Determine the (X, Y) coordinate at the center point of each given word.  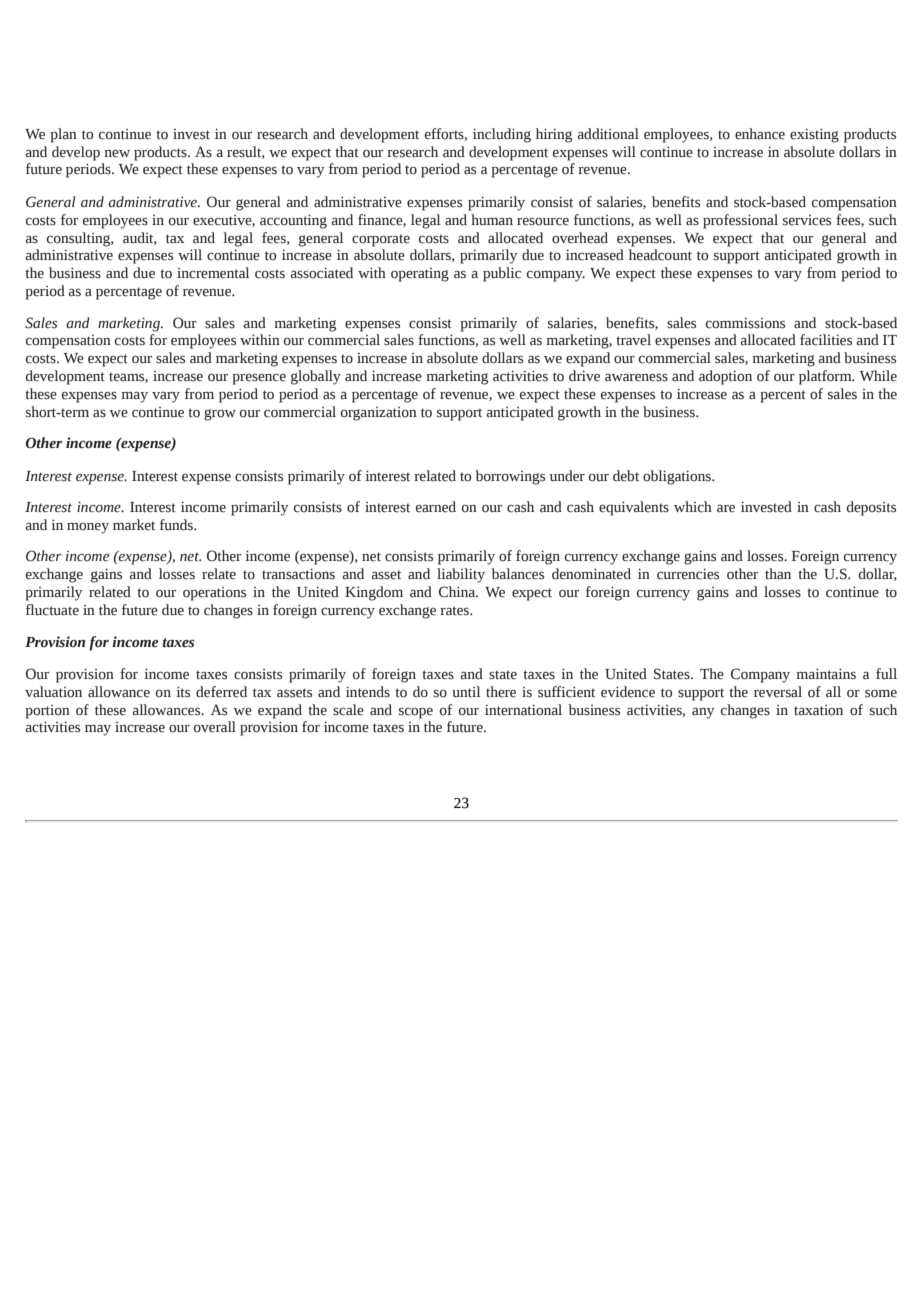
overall (215, 727)
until (466, 692)
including (502, 135)
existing (814, 135)
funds (177, 525)
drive (584, 376)
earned (436, 507)
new (117, 154)
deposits (871, 508)
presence (259, 379)
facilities (826, 340)
